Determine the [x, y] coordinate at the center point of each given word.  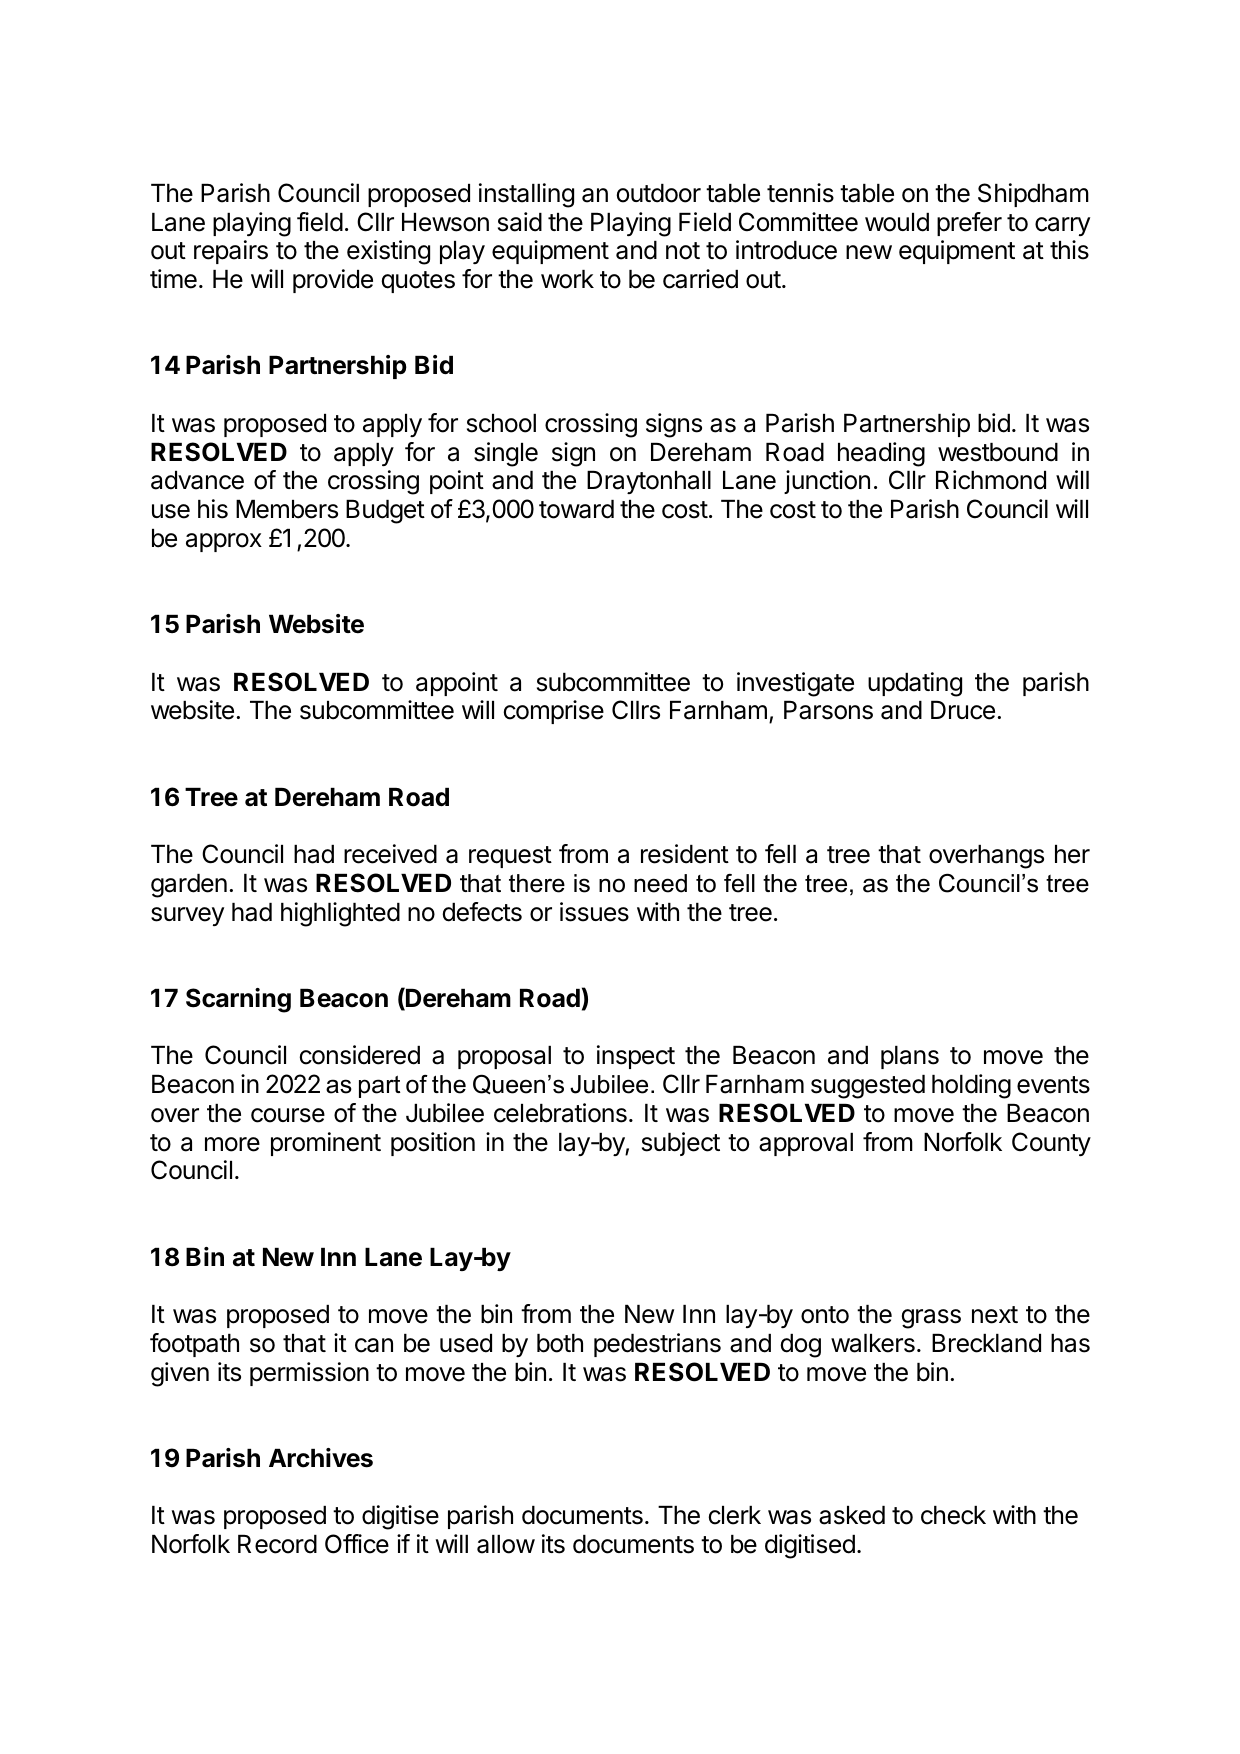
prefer [969, 224]
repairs [231, 252]
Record [277, 1544]
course [288, 1115]
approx [224, 542]
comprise [554, 712]
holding [971, 1086]
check [953, 1515]
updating [915, 684]
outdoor [659, 193]
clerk [735, 1515]
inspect [636, 1057]
